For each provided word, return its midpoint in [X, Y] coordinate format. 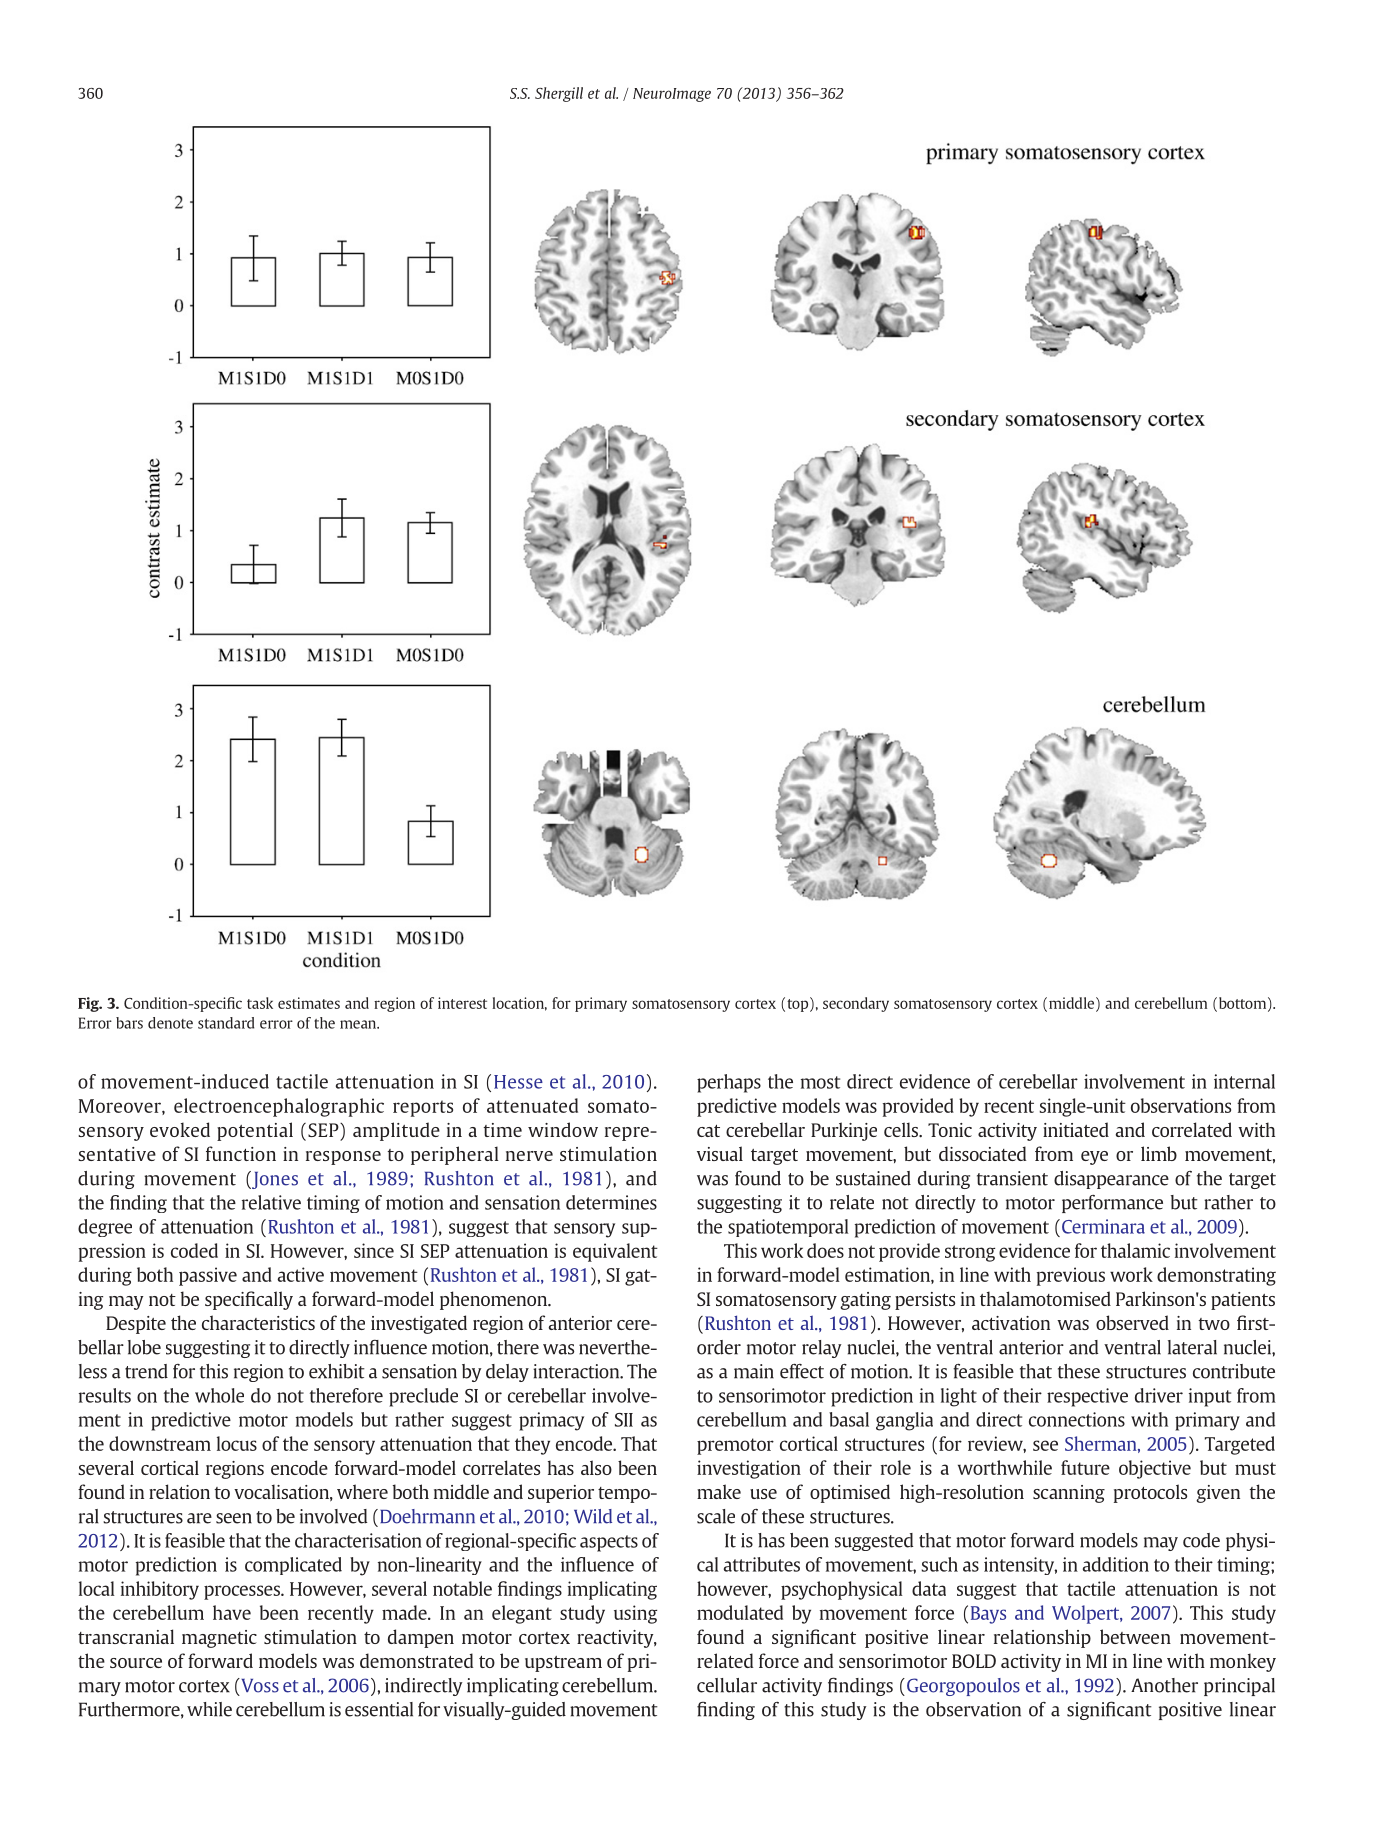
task [260, 1003]
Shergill [559, 94]
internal [1244, 1081]
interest [462, 1003]
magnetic [219, 1639]
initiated [1076, 1129]
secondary [856, 1004]
